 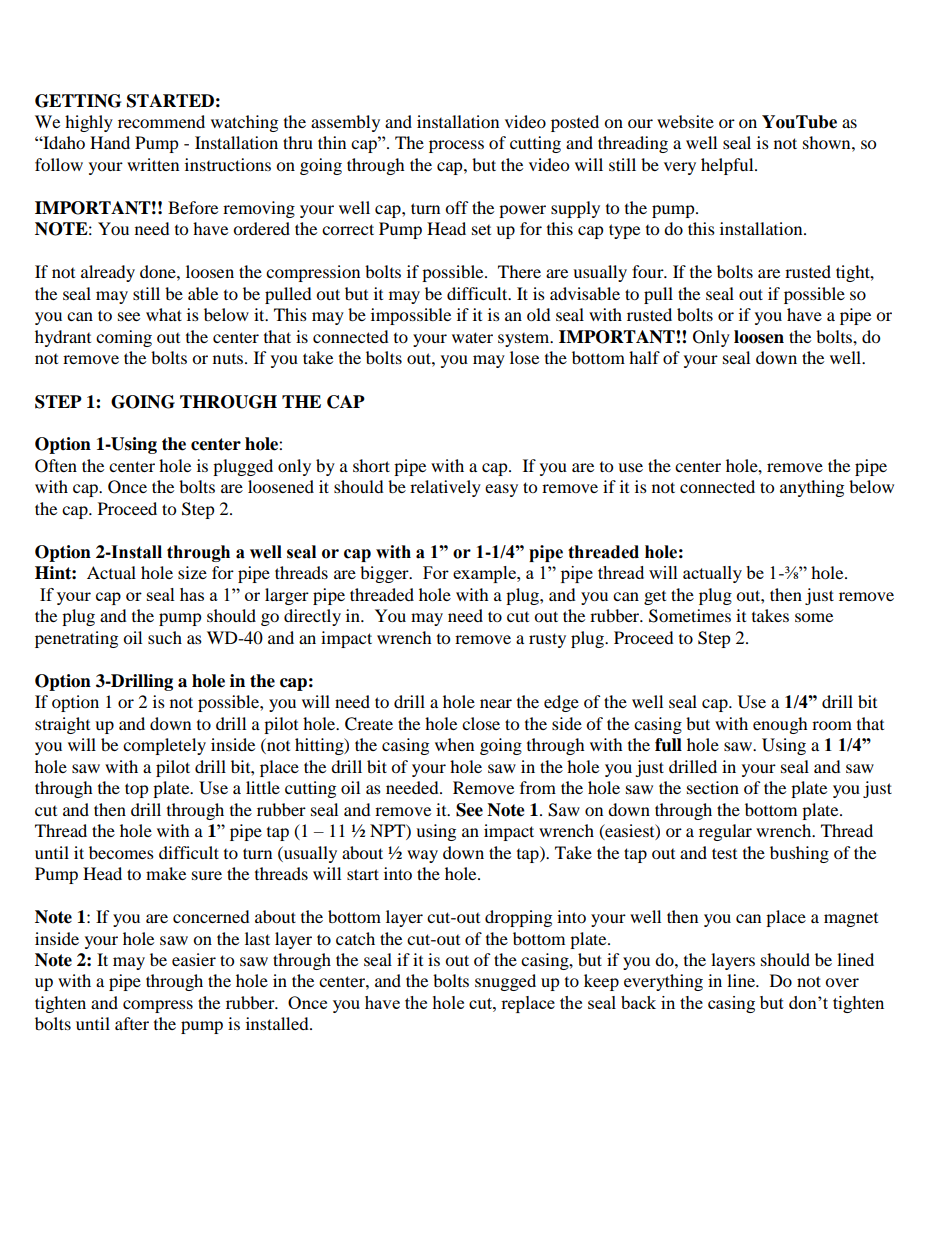 I want to click on recommend, so click(x=161, y=121).
